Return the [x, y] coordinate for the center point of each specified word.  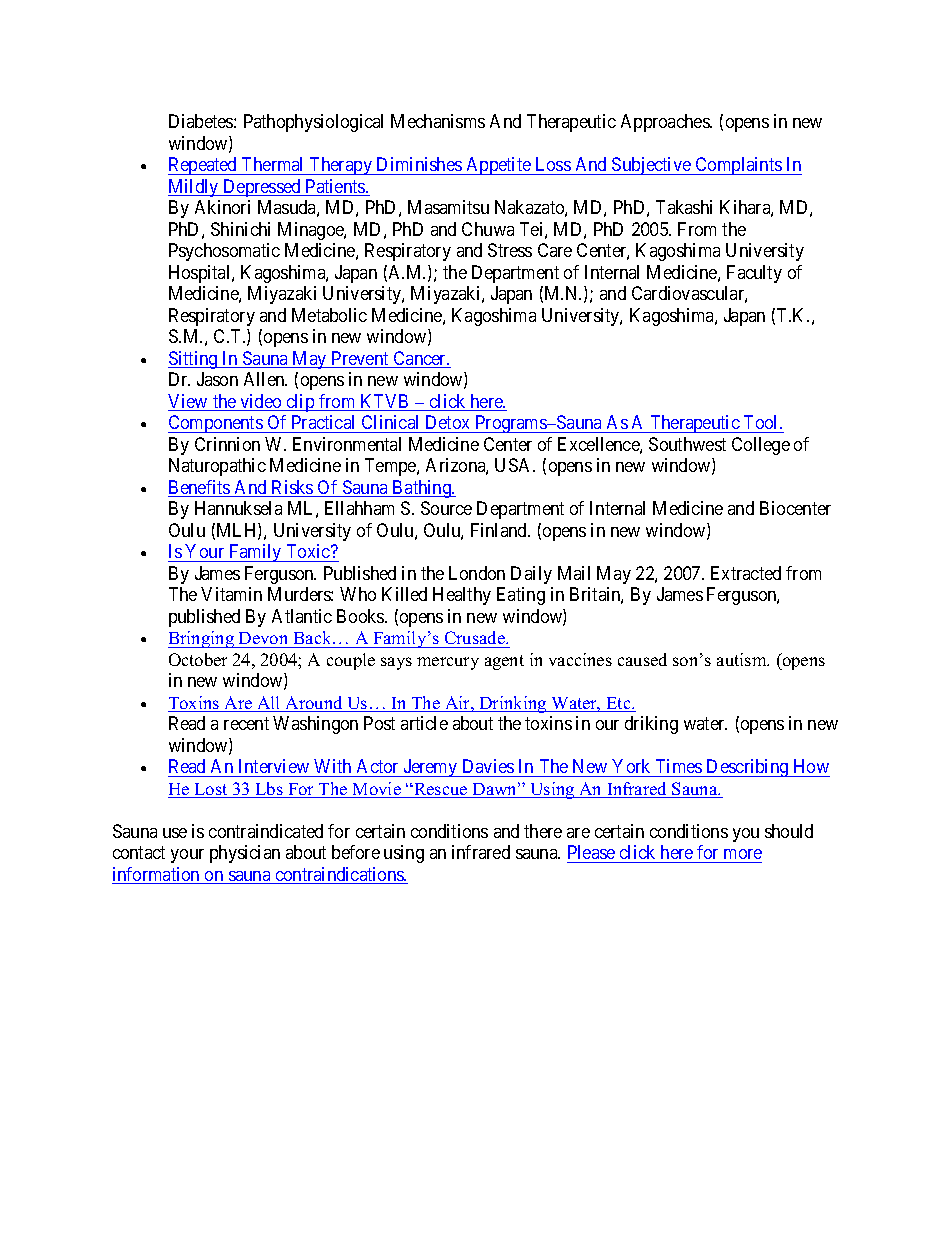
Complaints [738, 166]
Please [591, 852]
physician [245, 854]
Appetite [498, 166]
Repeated [204, 166]
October [198, 659]
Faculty [754, 274]
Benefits [200, 488]
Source [446, 508]
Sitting [194, 360]
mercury [448, 663]
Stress [510, 250]
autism [743, 659]
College [761, 446]
